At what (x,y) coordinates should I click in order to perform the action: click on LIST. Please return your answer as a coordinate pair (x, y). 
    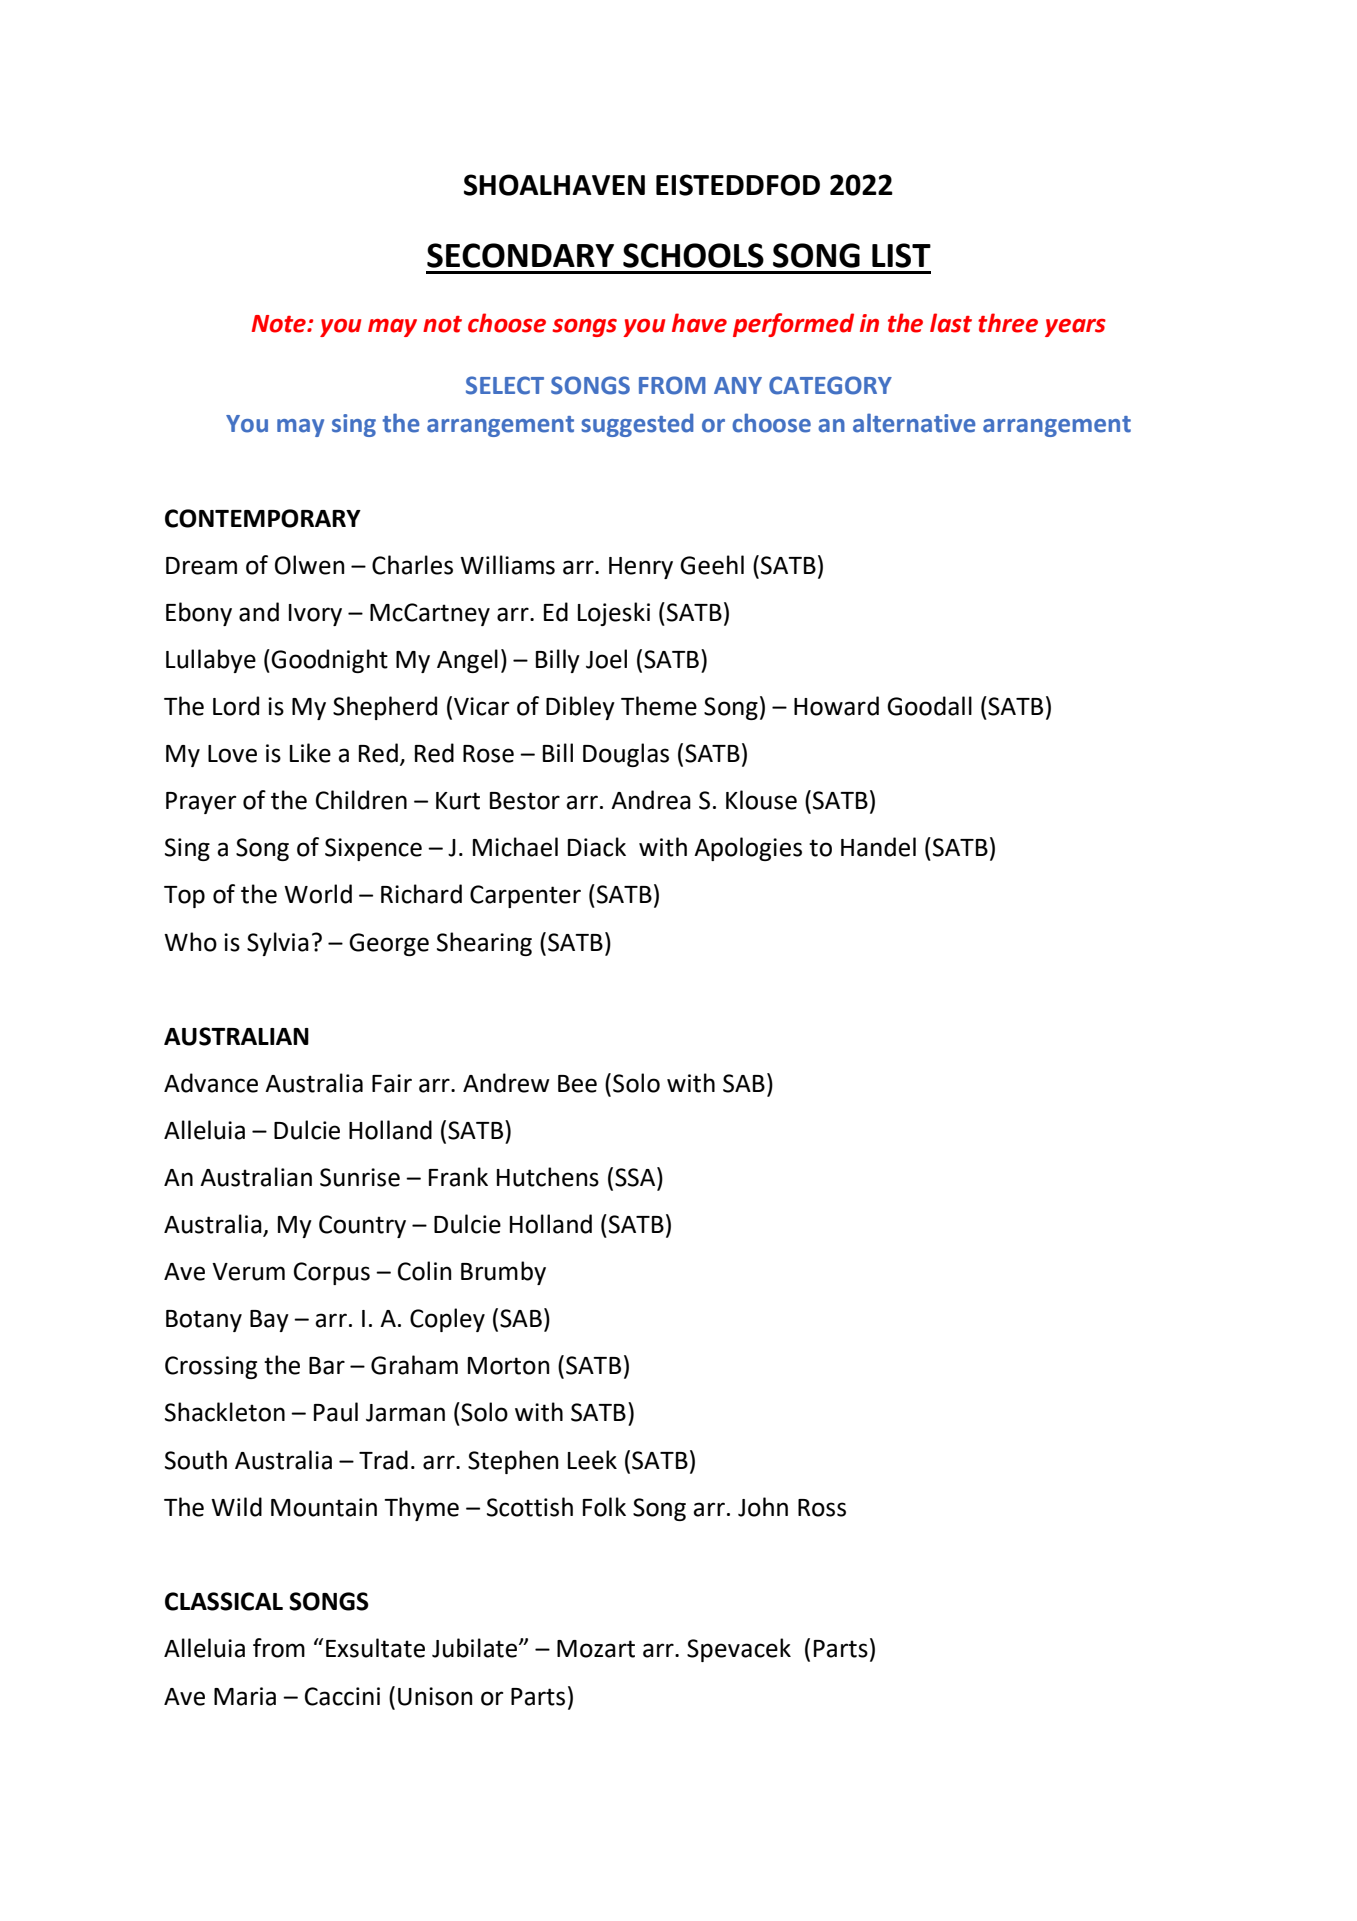
    Looking at the image, I should click on (901, 255).
